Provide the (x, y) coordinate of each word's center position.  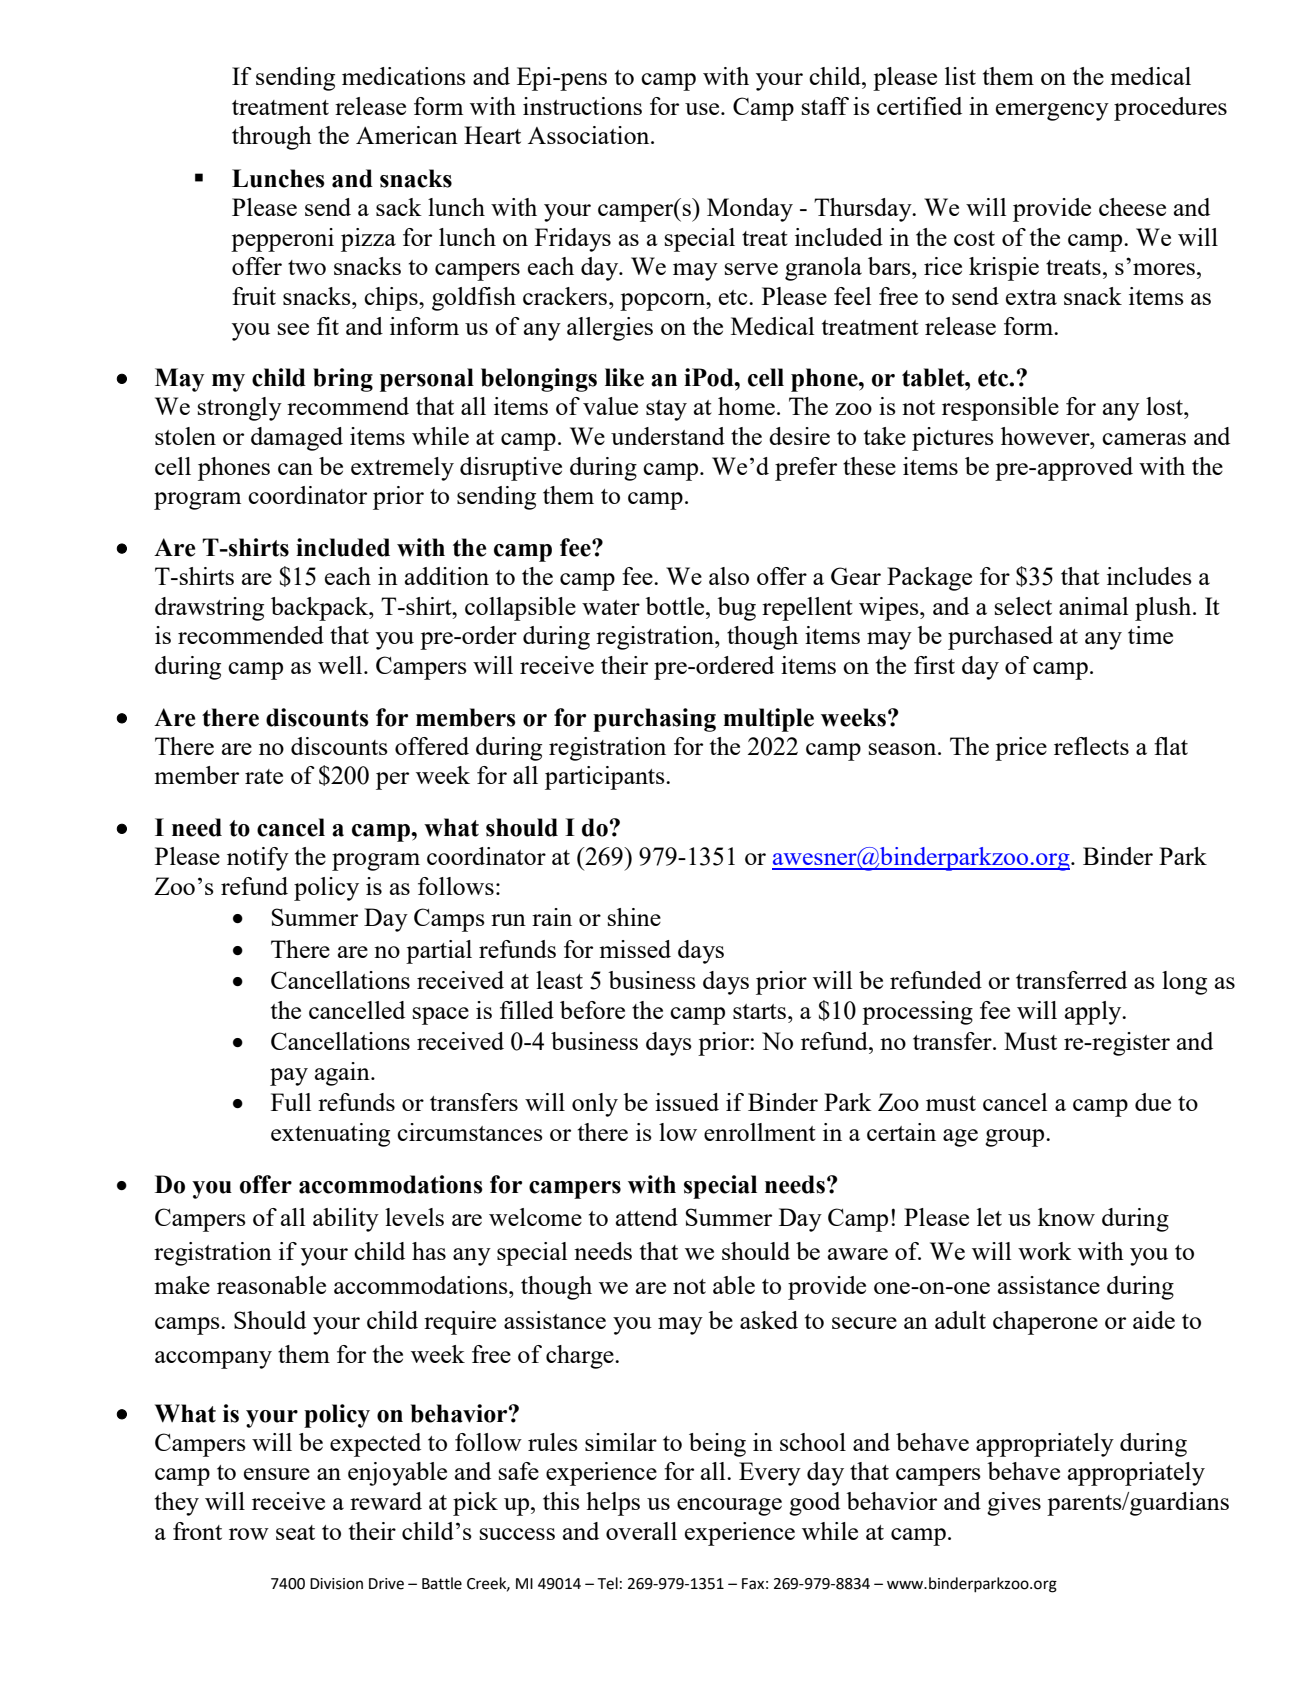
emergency (1052, 112)
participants (606, 778)
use (703, 109)
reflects (1091, 746)
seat (295, 1532)
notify (258, 859)
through (272, 138)
